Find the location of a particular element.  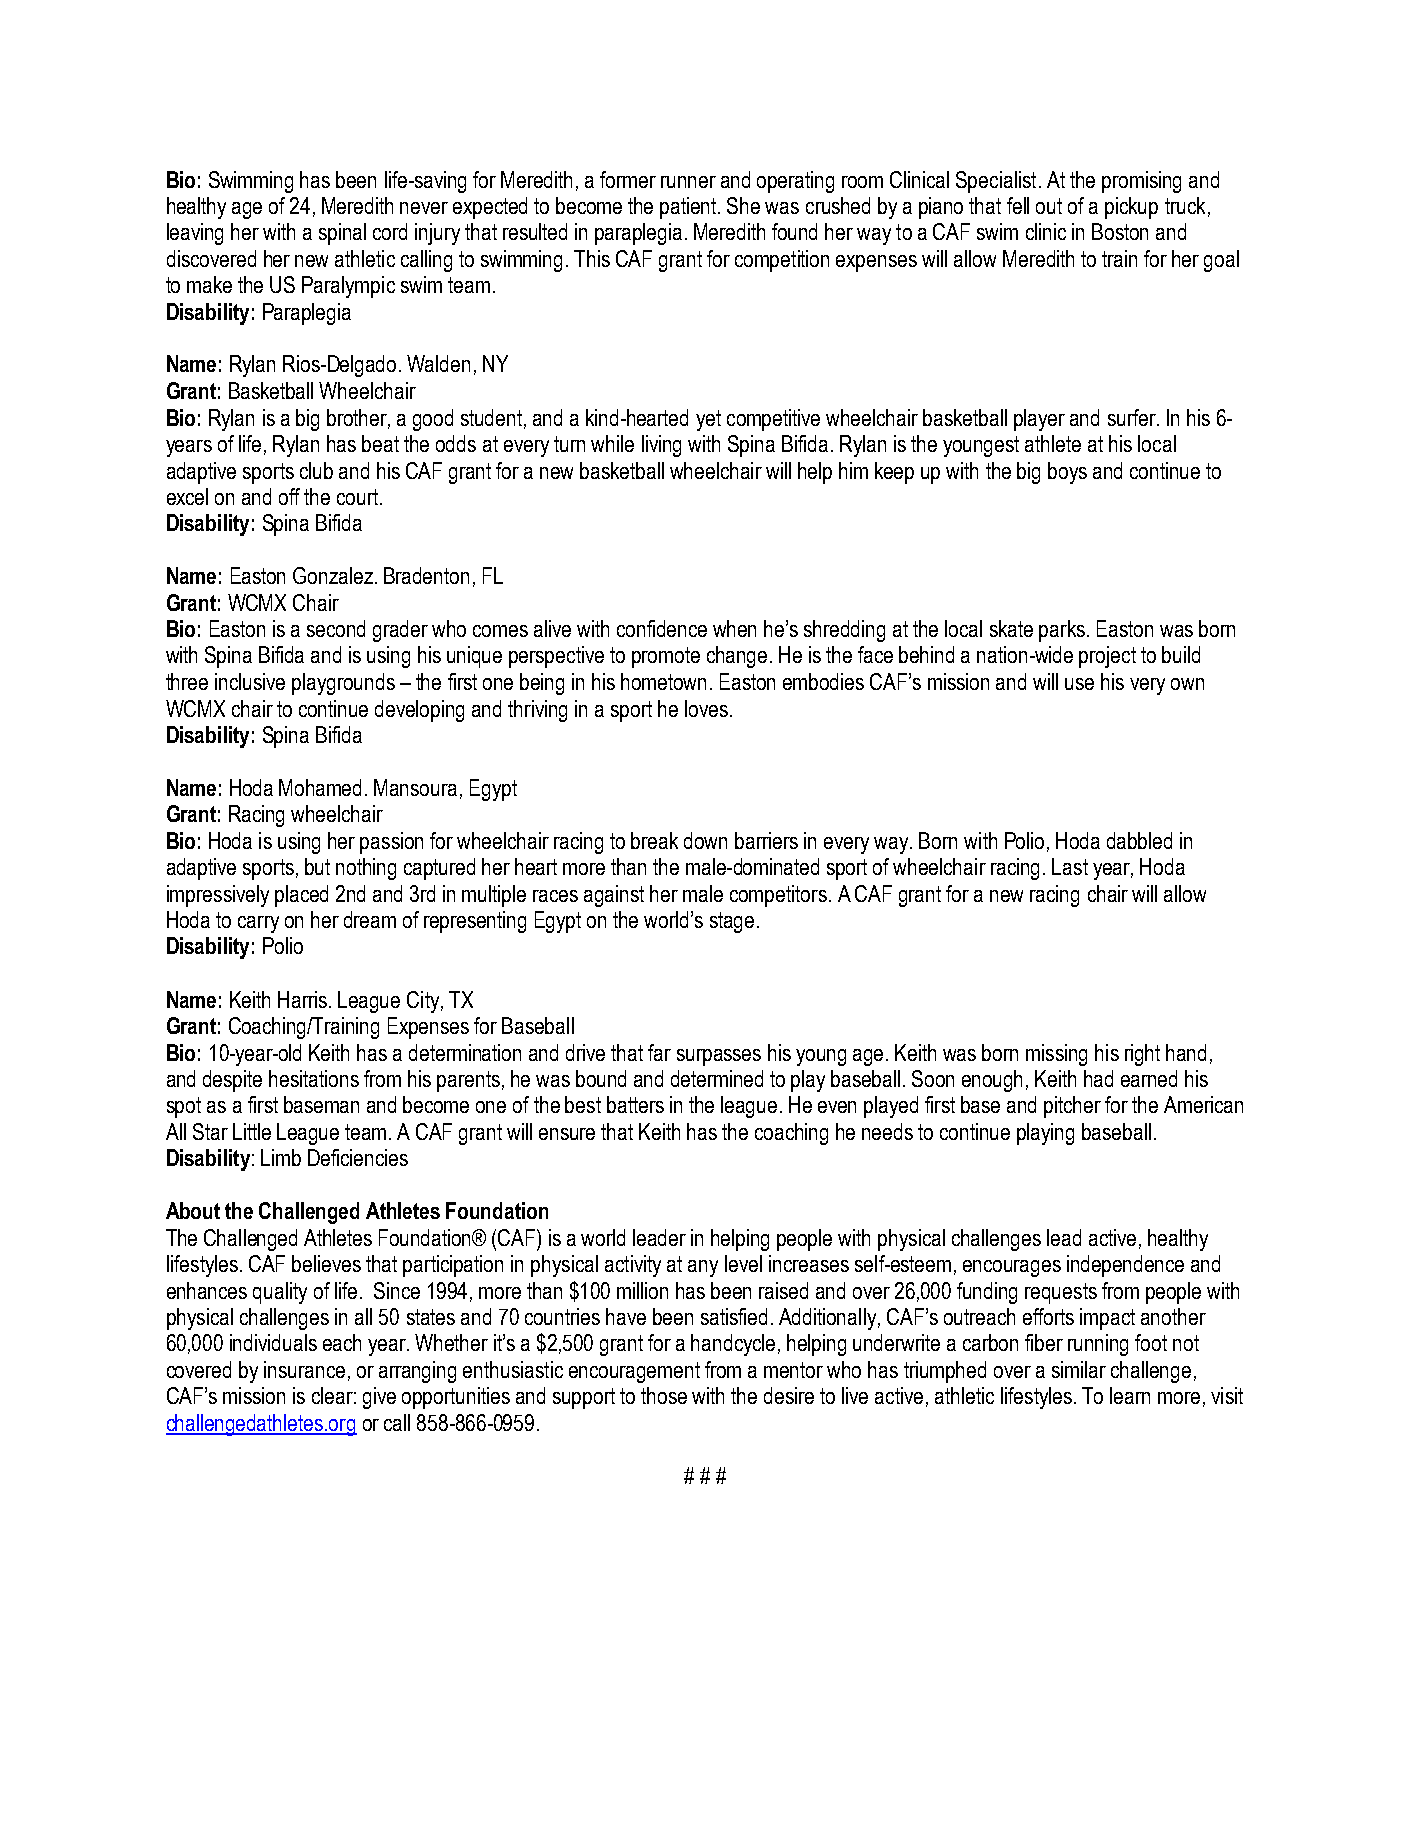

use is located at coordinates (1079, 684).
